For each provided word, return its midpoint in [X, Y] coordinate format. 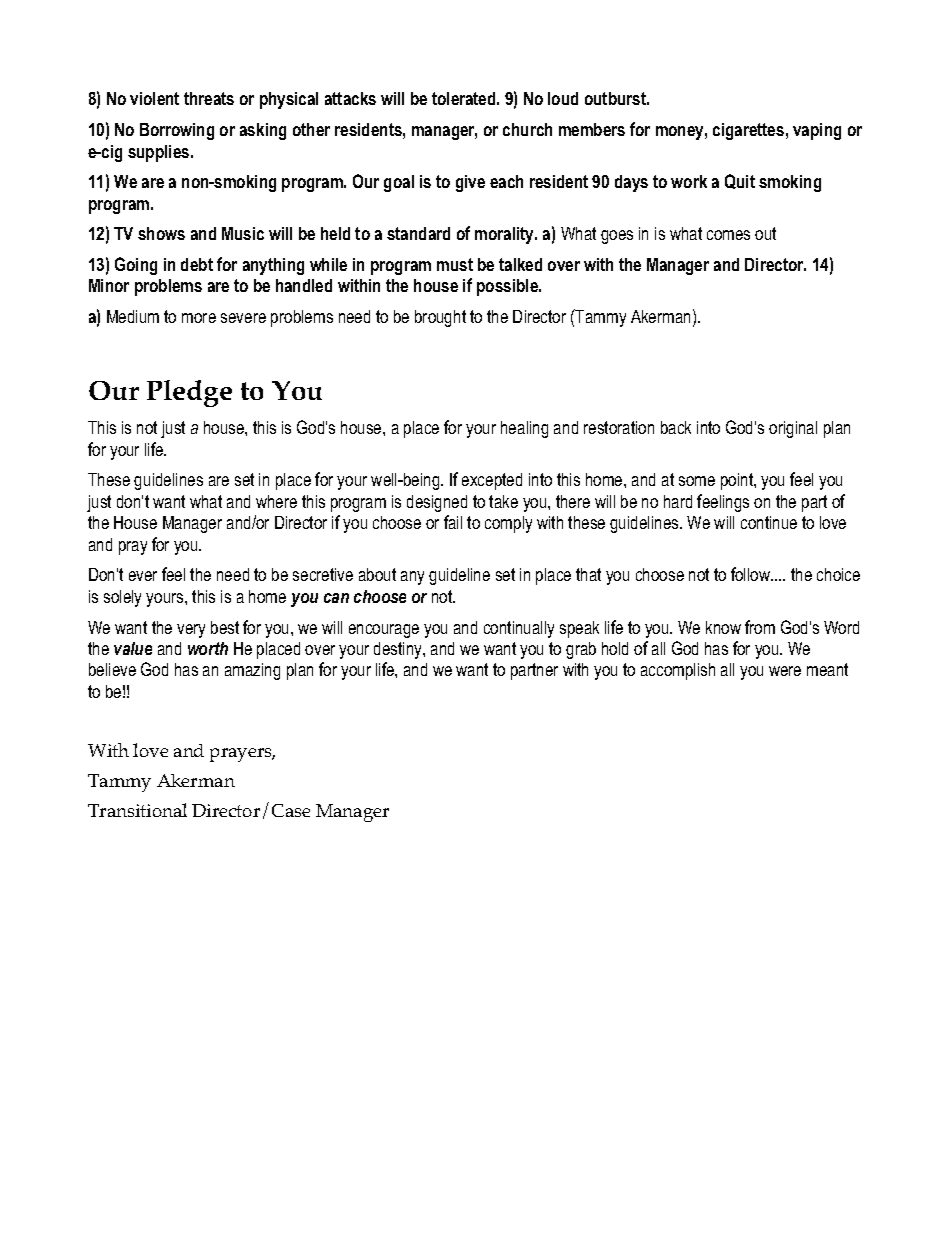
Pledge [189, 393]
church [527, 129]
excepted [492, 481]
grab [581, 650]
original [793, 429]
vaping [817, 131]
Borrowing [177, 131]
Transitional [137, 810]
